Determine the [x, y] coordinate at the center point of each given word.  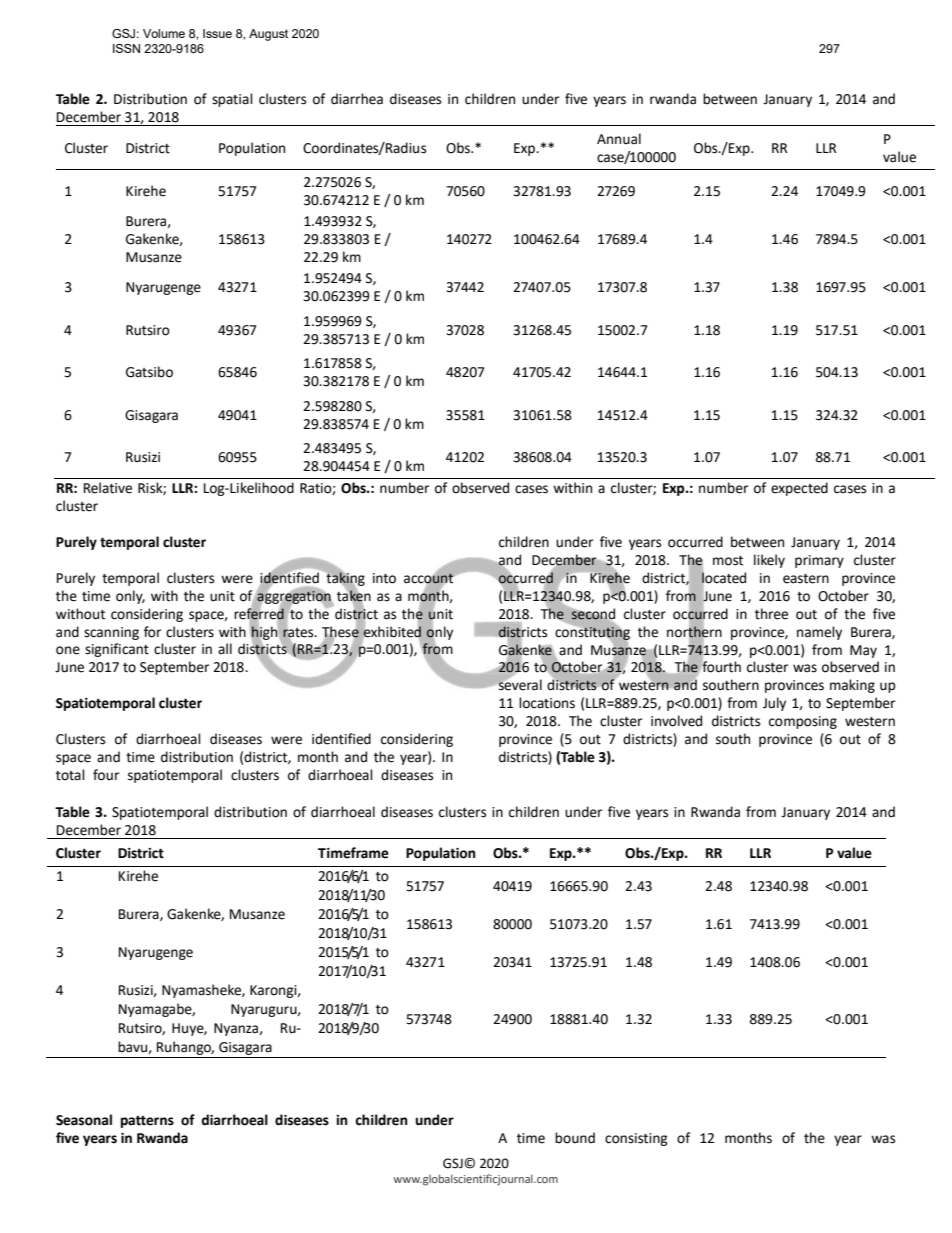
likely [769, 561]
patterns [147, 1122]
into [384, 578]
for [152, 632]
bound [575, 1138]
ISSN [126, 48]
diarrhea [357, 99]
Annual [619, 139]
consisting [636, 1139]
